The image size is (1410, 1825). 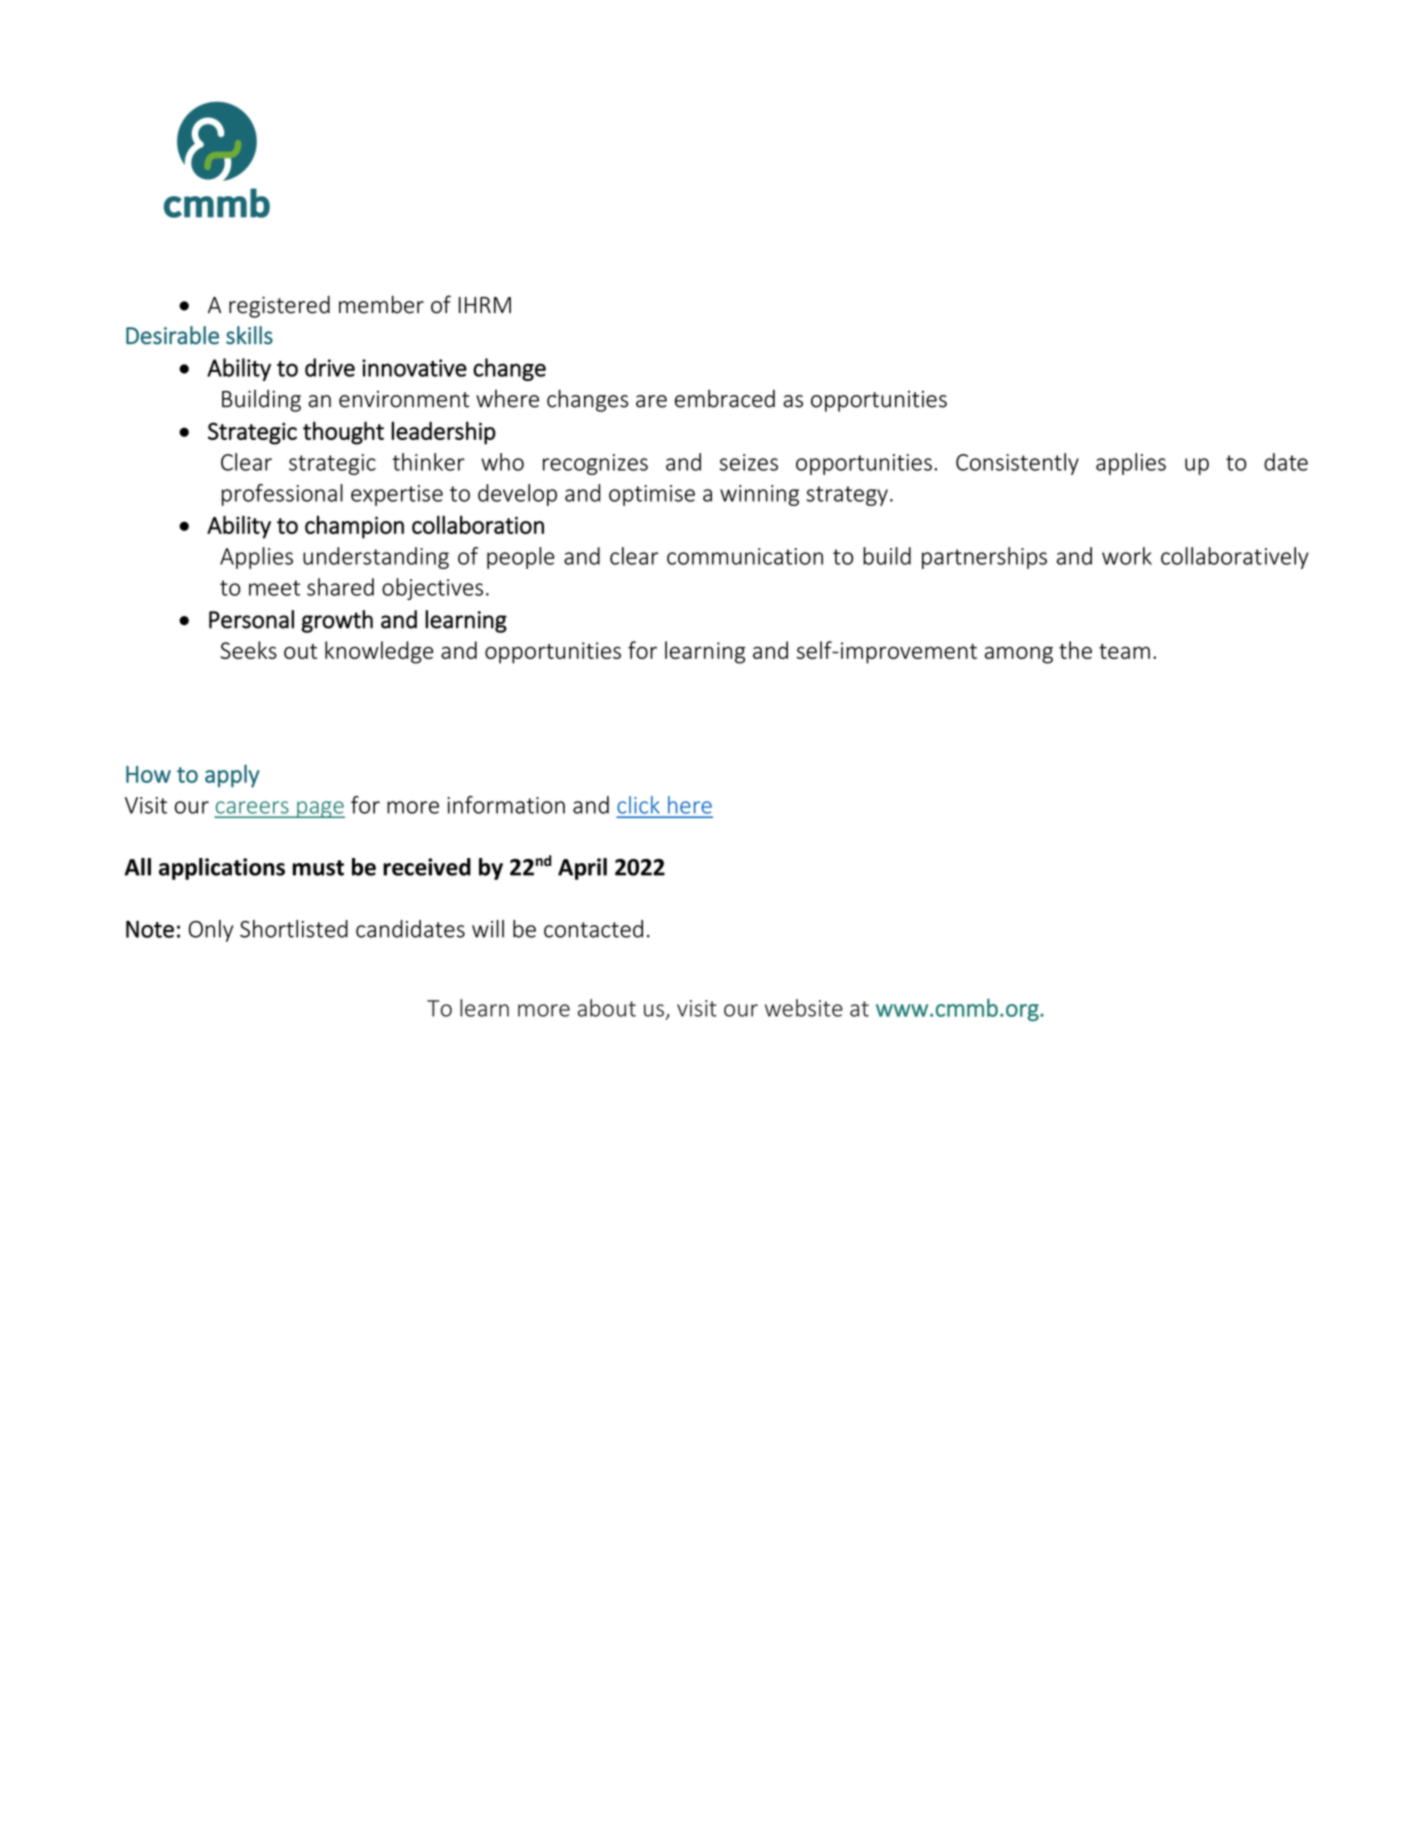 I want to click on apply, so click(x=232, y=776).
